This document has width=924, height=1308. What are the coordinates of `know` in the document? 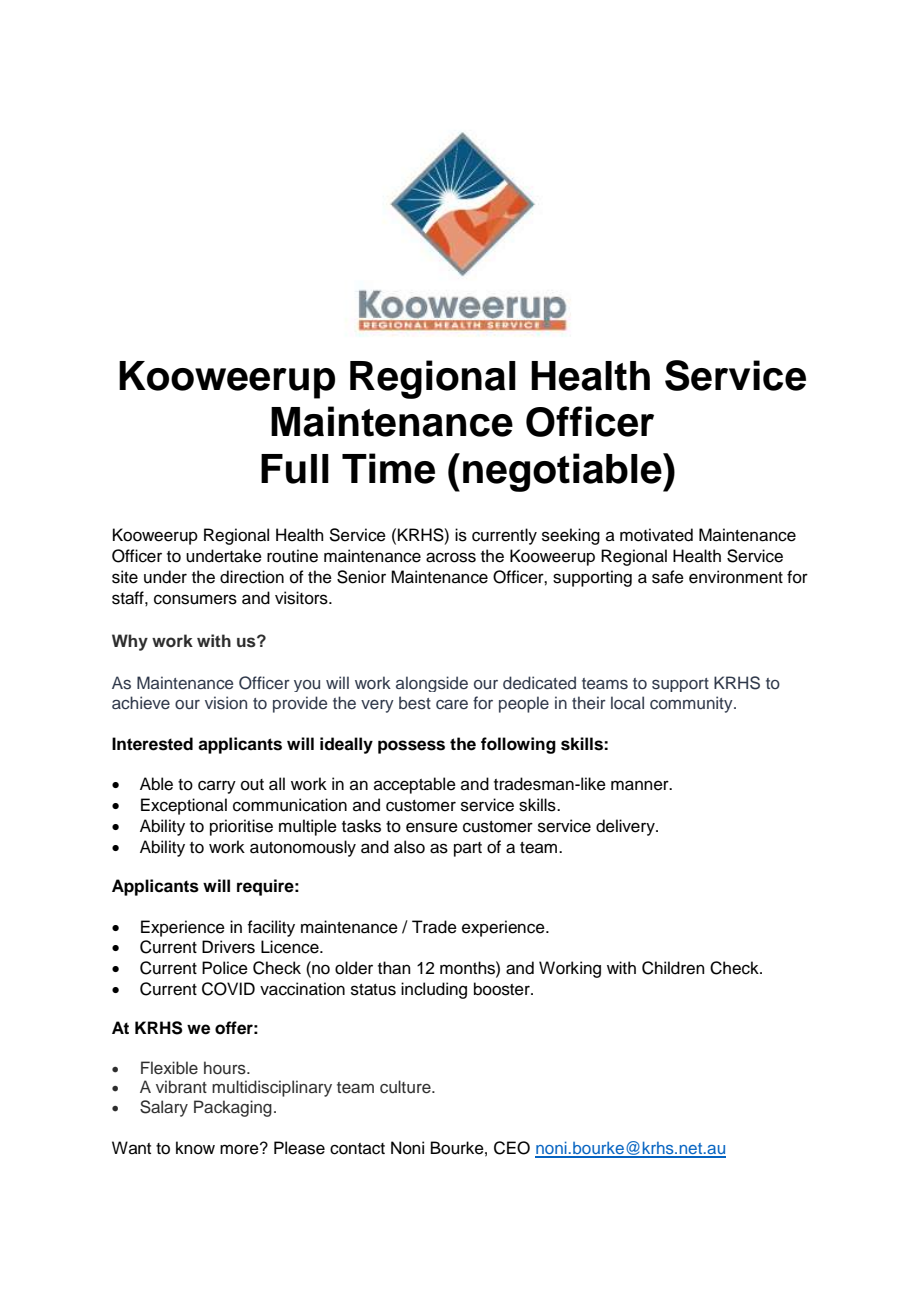 It's located at (195, 1148).
